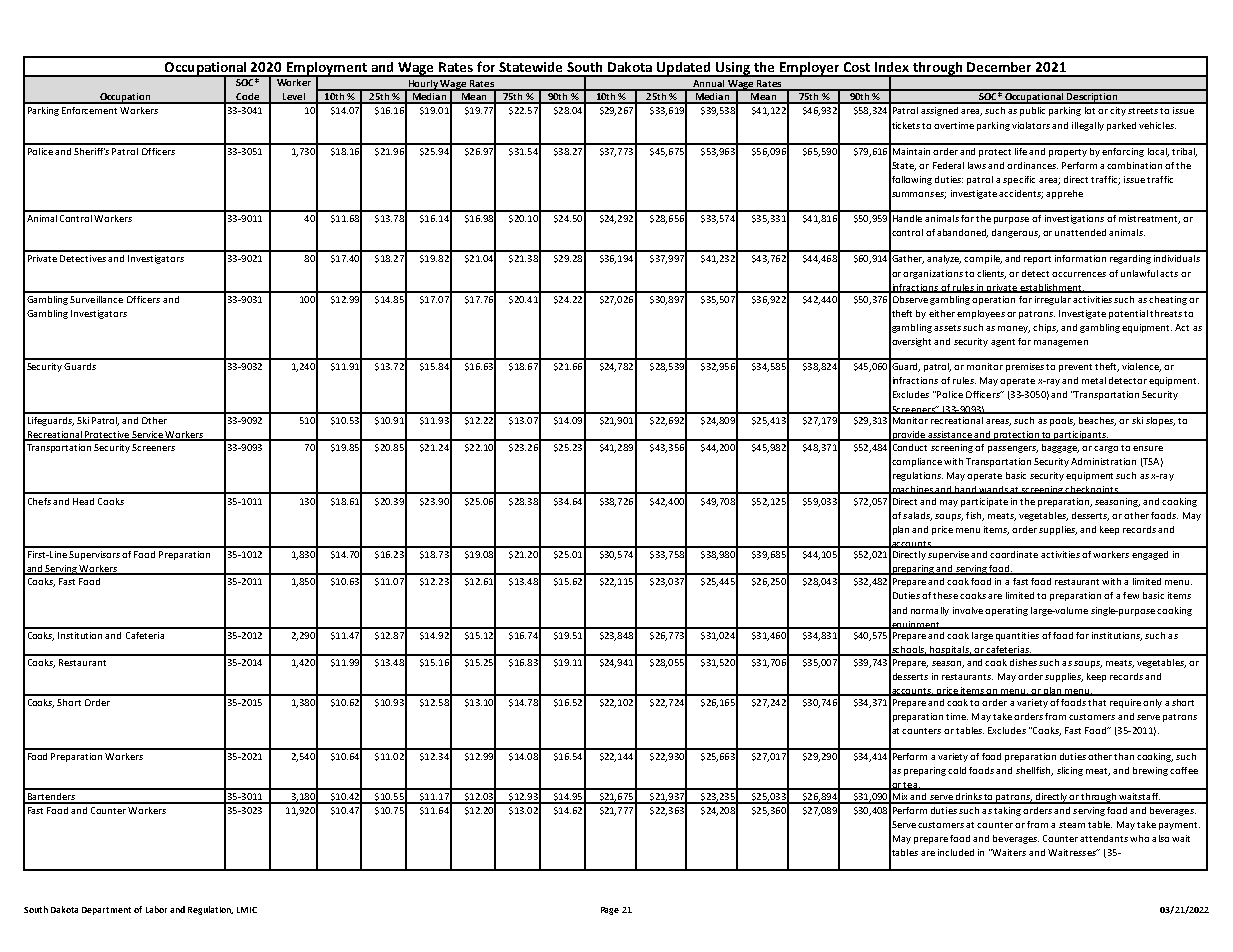 The height and width of the image is (952, 1233). I want to click on salads, so click(917, 516).
